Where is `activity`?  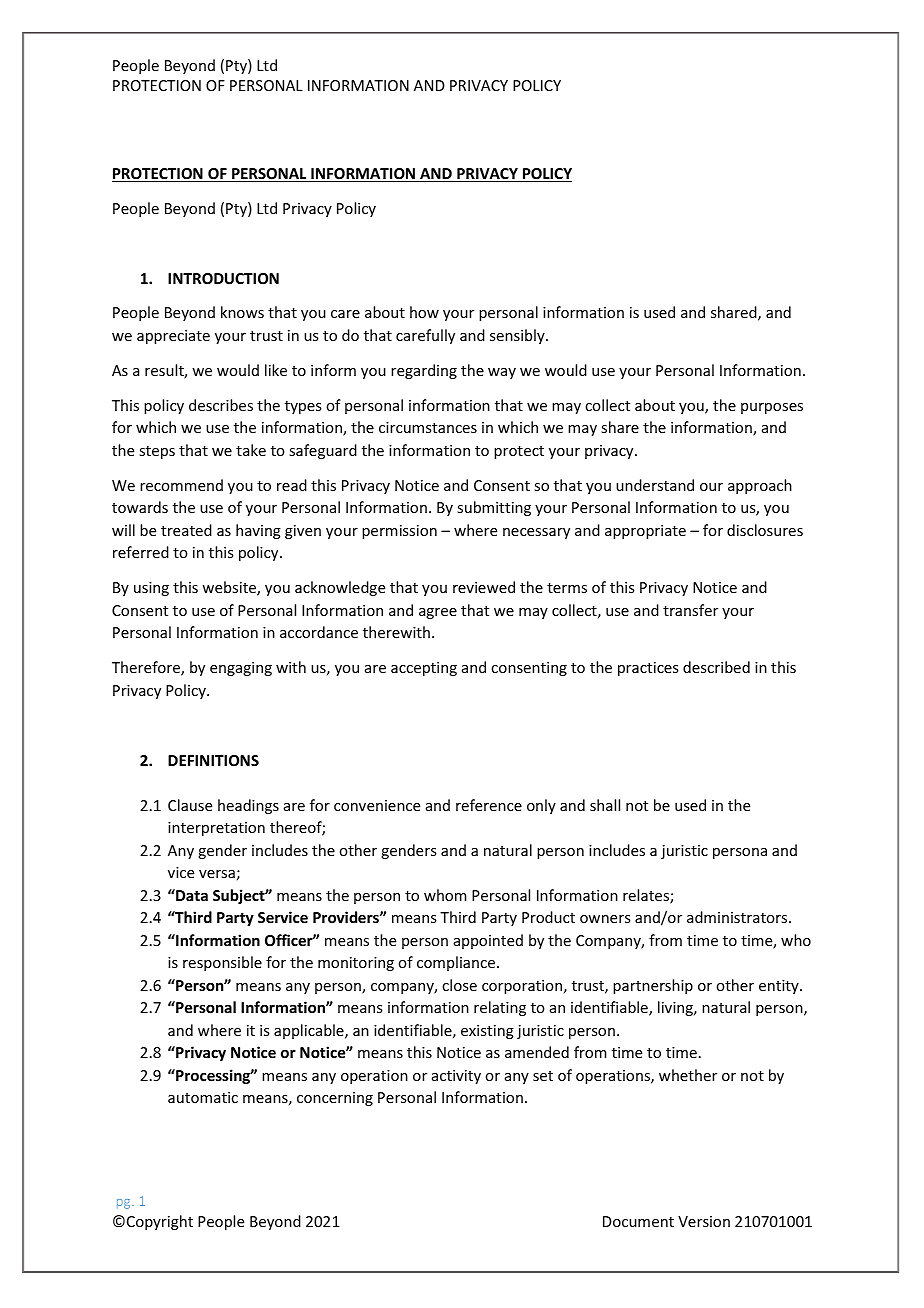 activity is located at coordinates (456, 1077).
